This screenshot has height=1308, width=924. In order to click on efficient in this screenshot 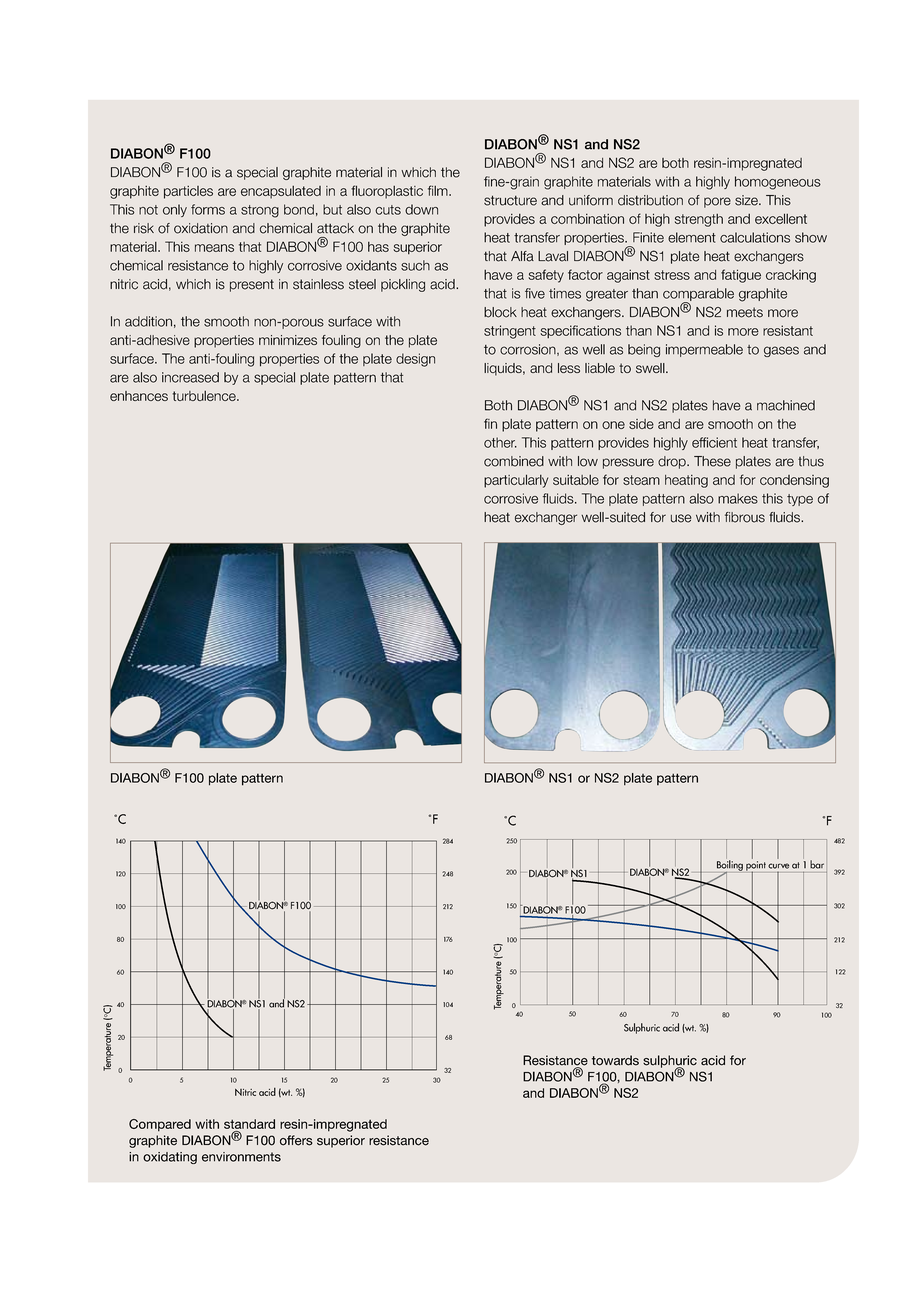, I will do `click(714, 442)`.
